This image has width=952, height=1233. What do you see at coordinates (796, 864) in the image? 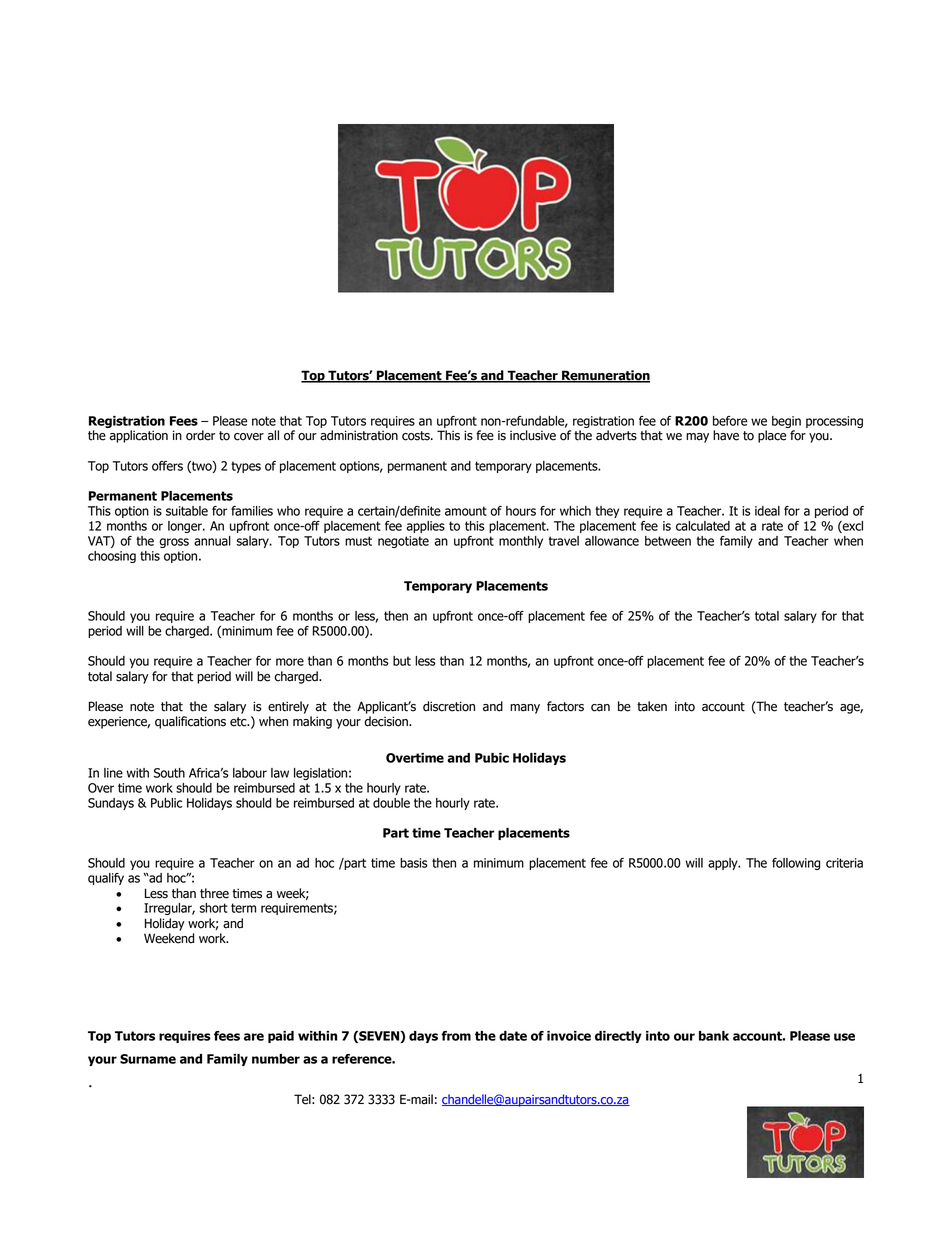
I see `following` at bounding box center [796, 864].
